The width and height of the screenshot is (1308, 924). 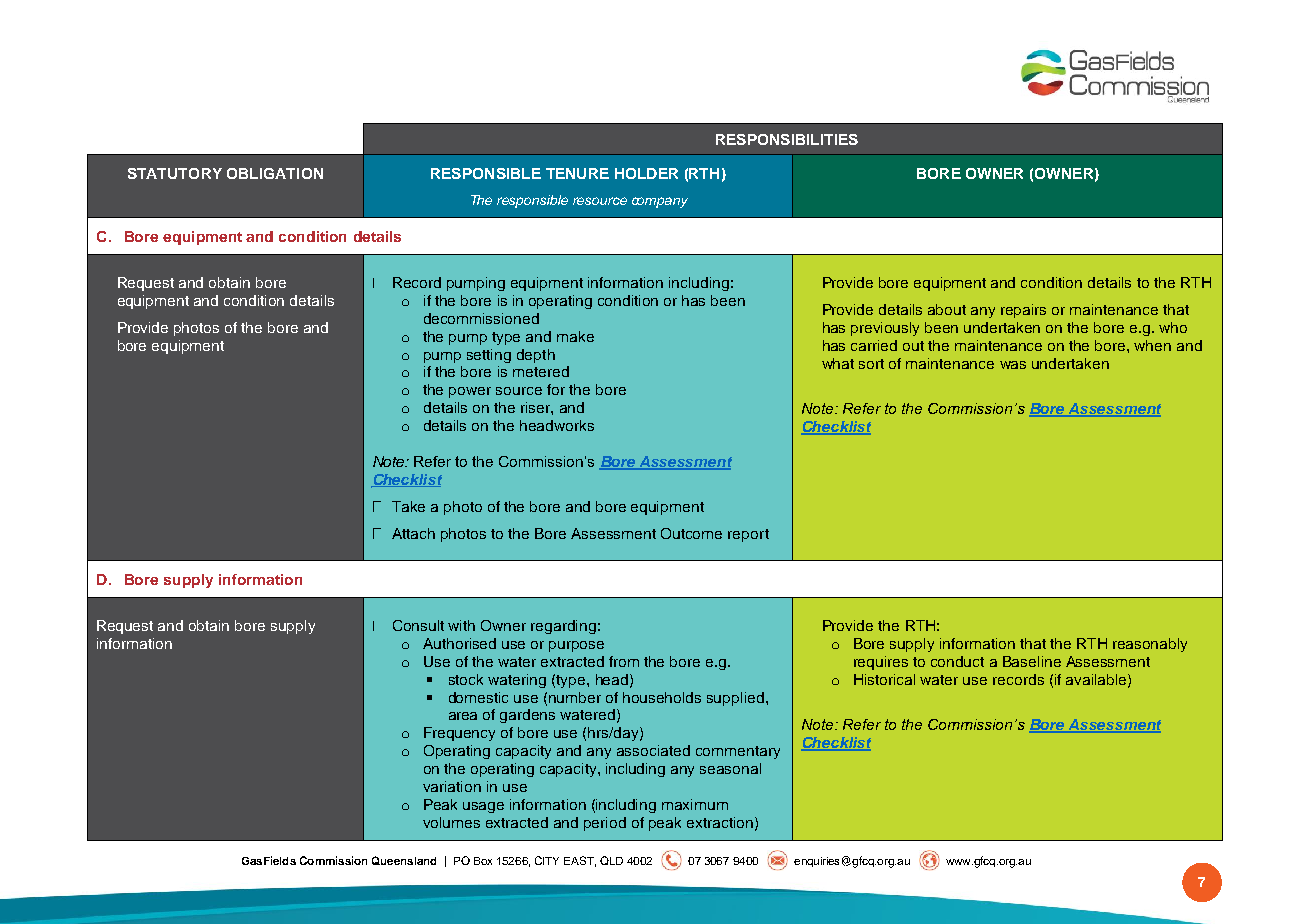 What do you see at coordinates (541, 371) in the screenshot?
I see `metered` at bounding box center [541, 371].
